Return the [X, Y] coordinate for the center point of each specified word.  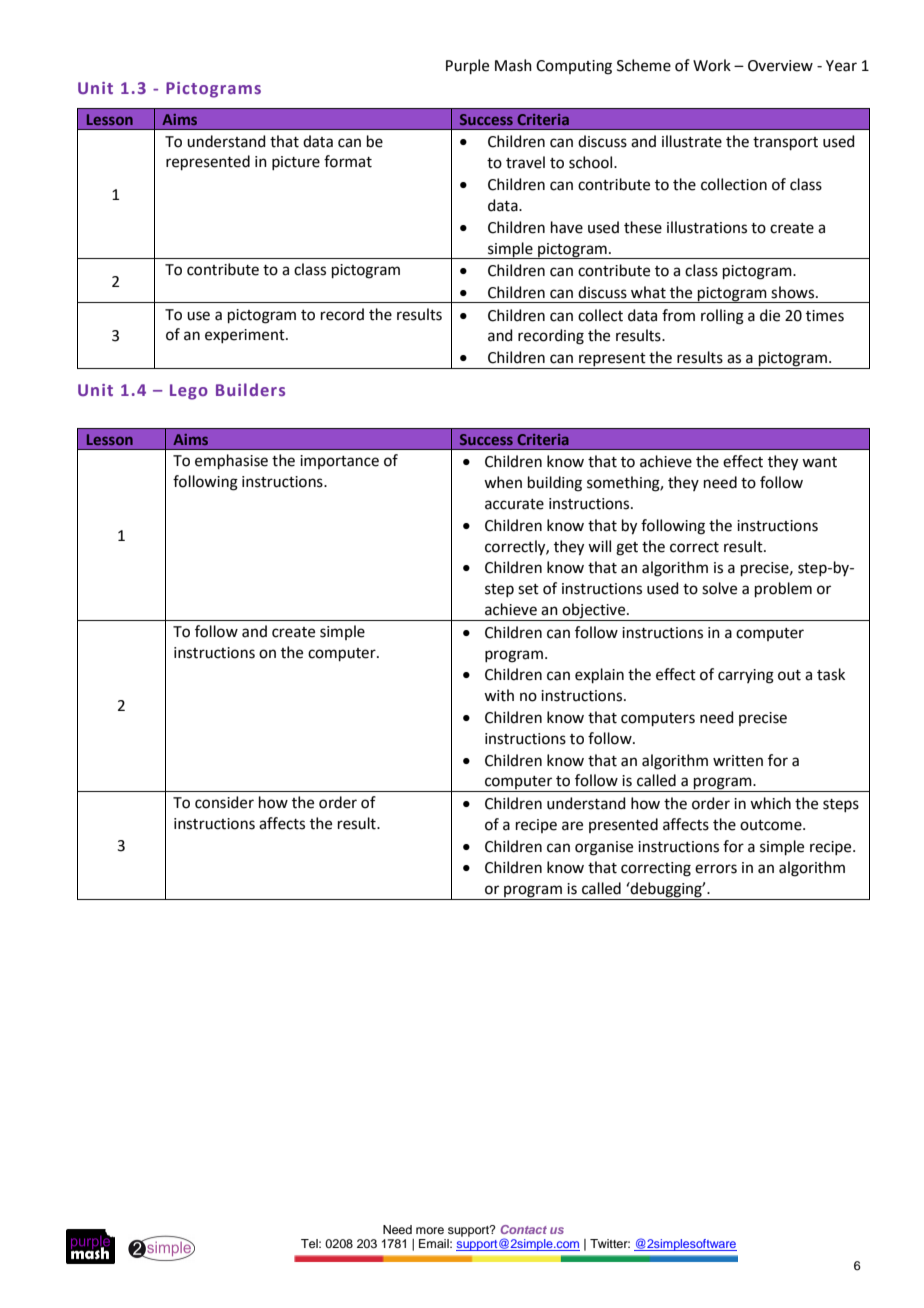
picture [296, 163]
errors [716, 869]
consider [224, 802]
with [499, 695]
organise [604, 848]
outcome [772, 825]
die [770, 315]
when [503, 482]
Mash [513, 65]
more [430, 1230]
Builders [250, 389]
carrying [746, 676]
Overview [780, 66]
